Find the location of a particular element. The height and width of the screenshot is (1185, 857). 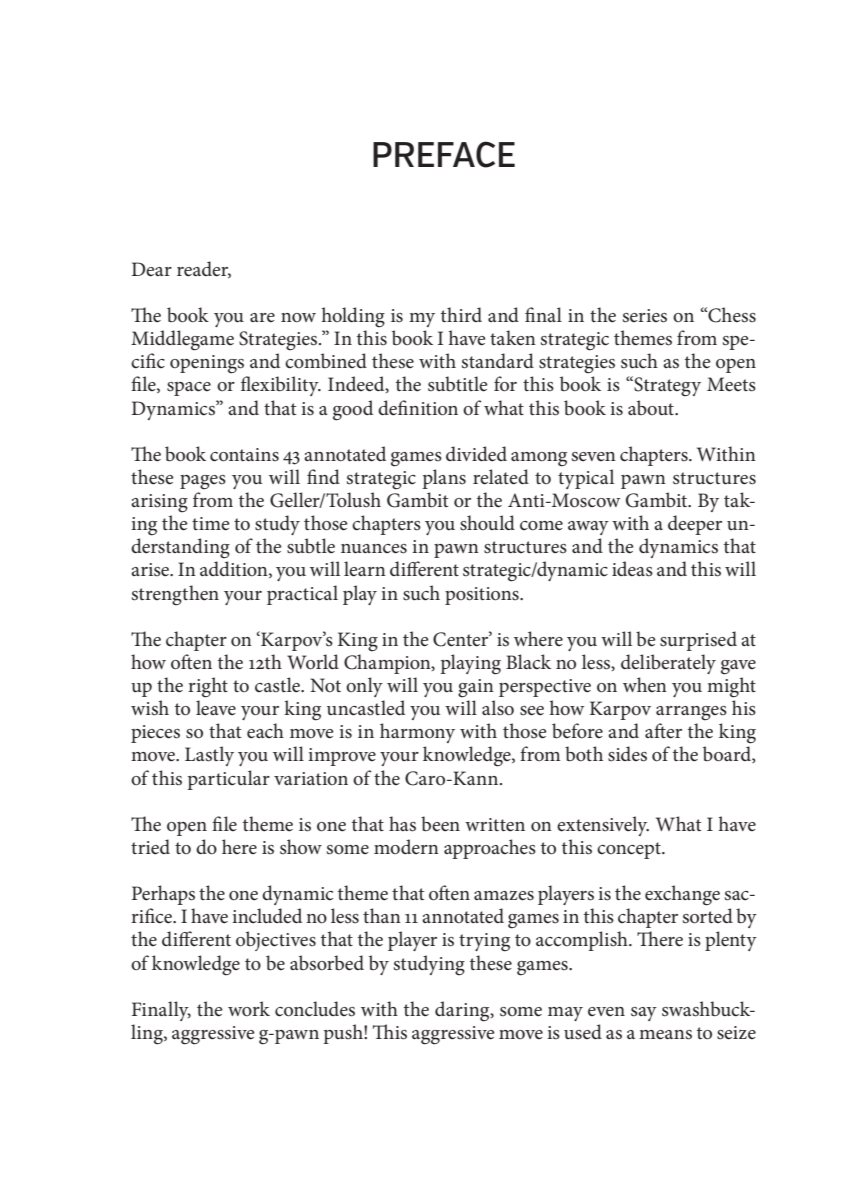

been is located at coordinates (440, 824).
